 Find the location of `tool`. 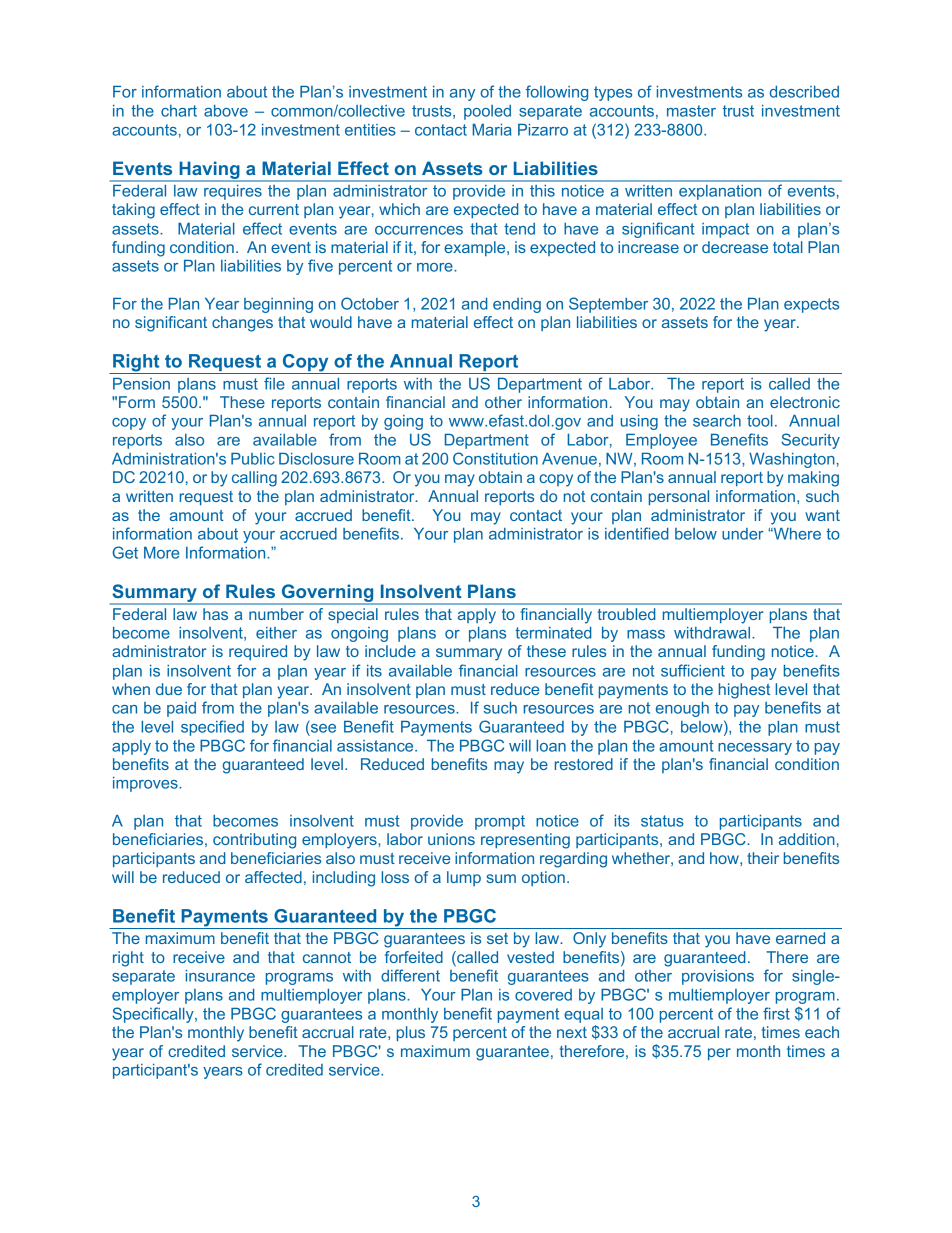

tool is located at coordinates (760, 421).
